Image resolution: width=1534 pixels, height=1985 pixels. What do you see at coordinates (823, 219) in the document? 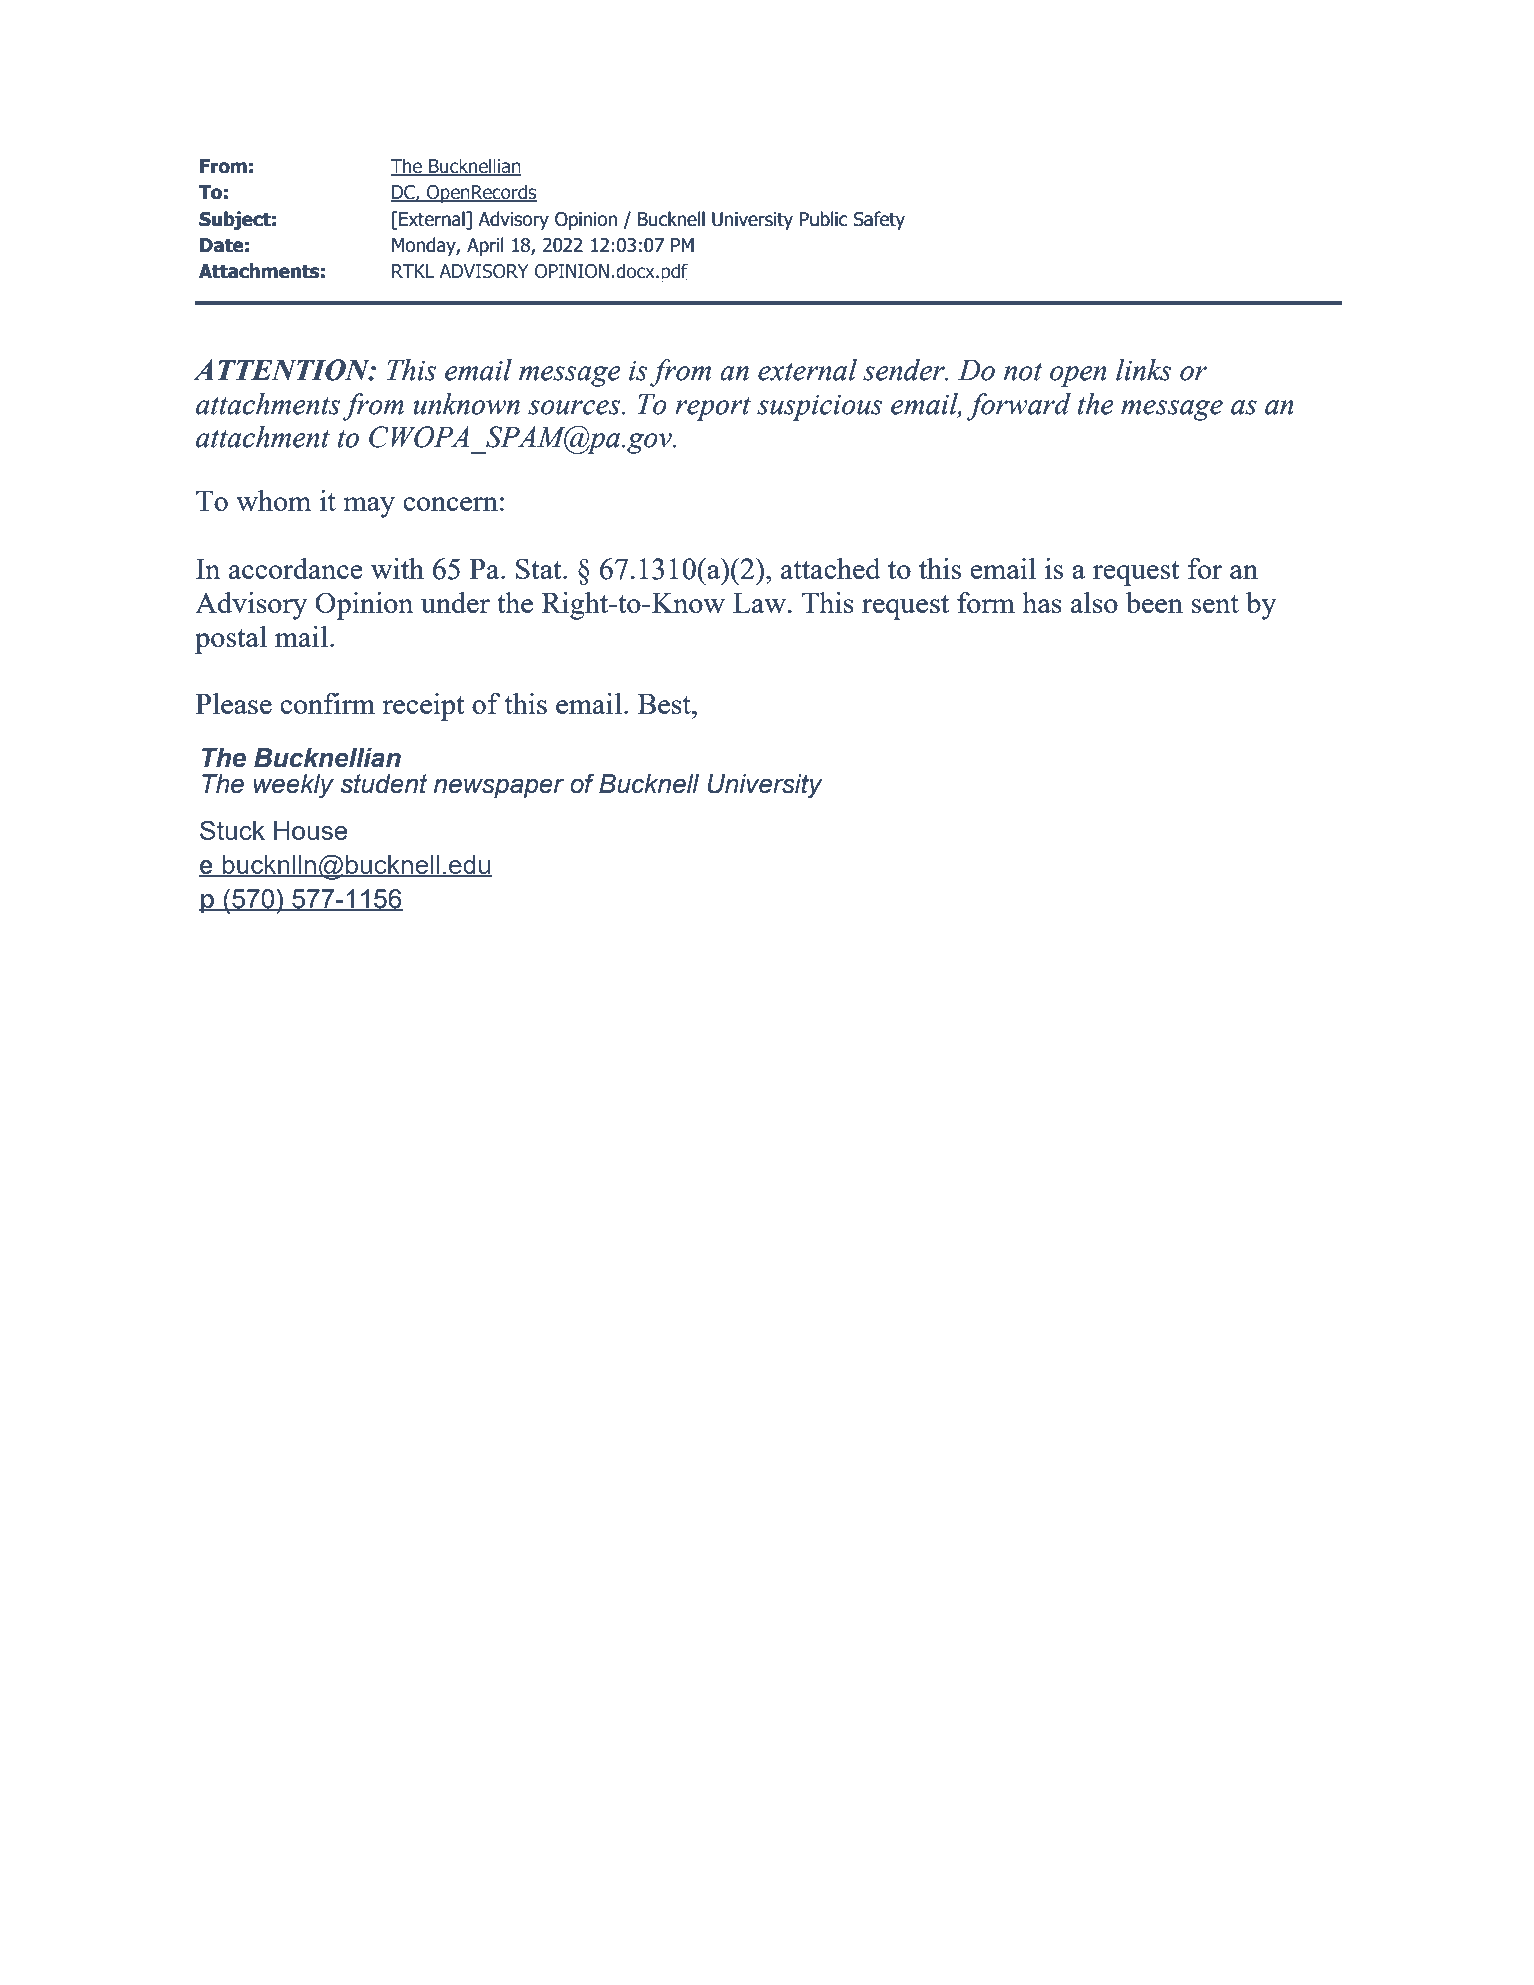
I see `Public` at bounding box center [823, 219].
